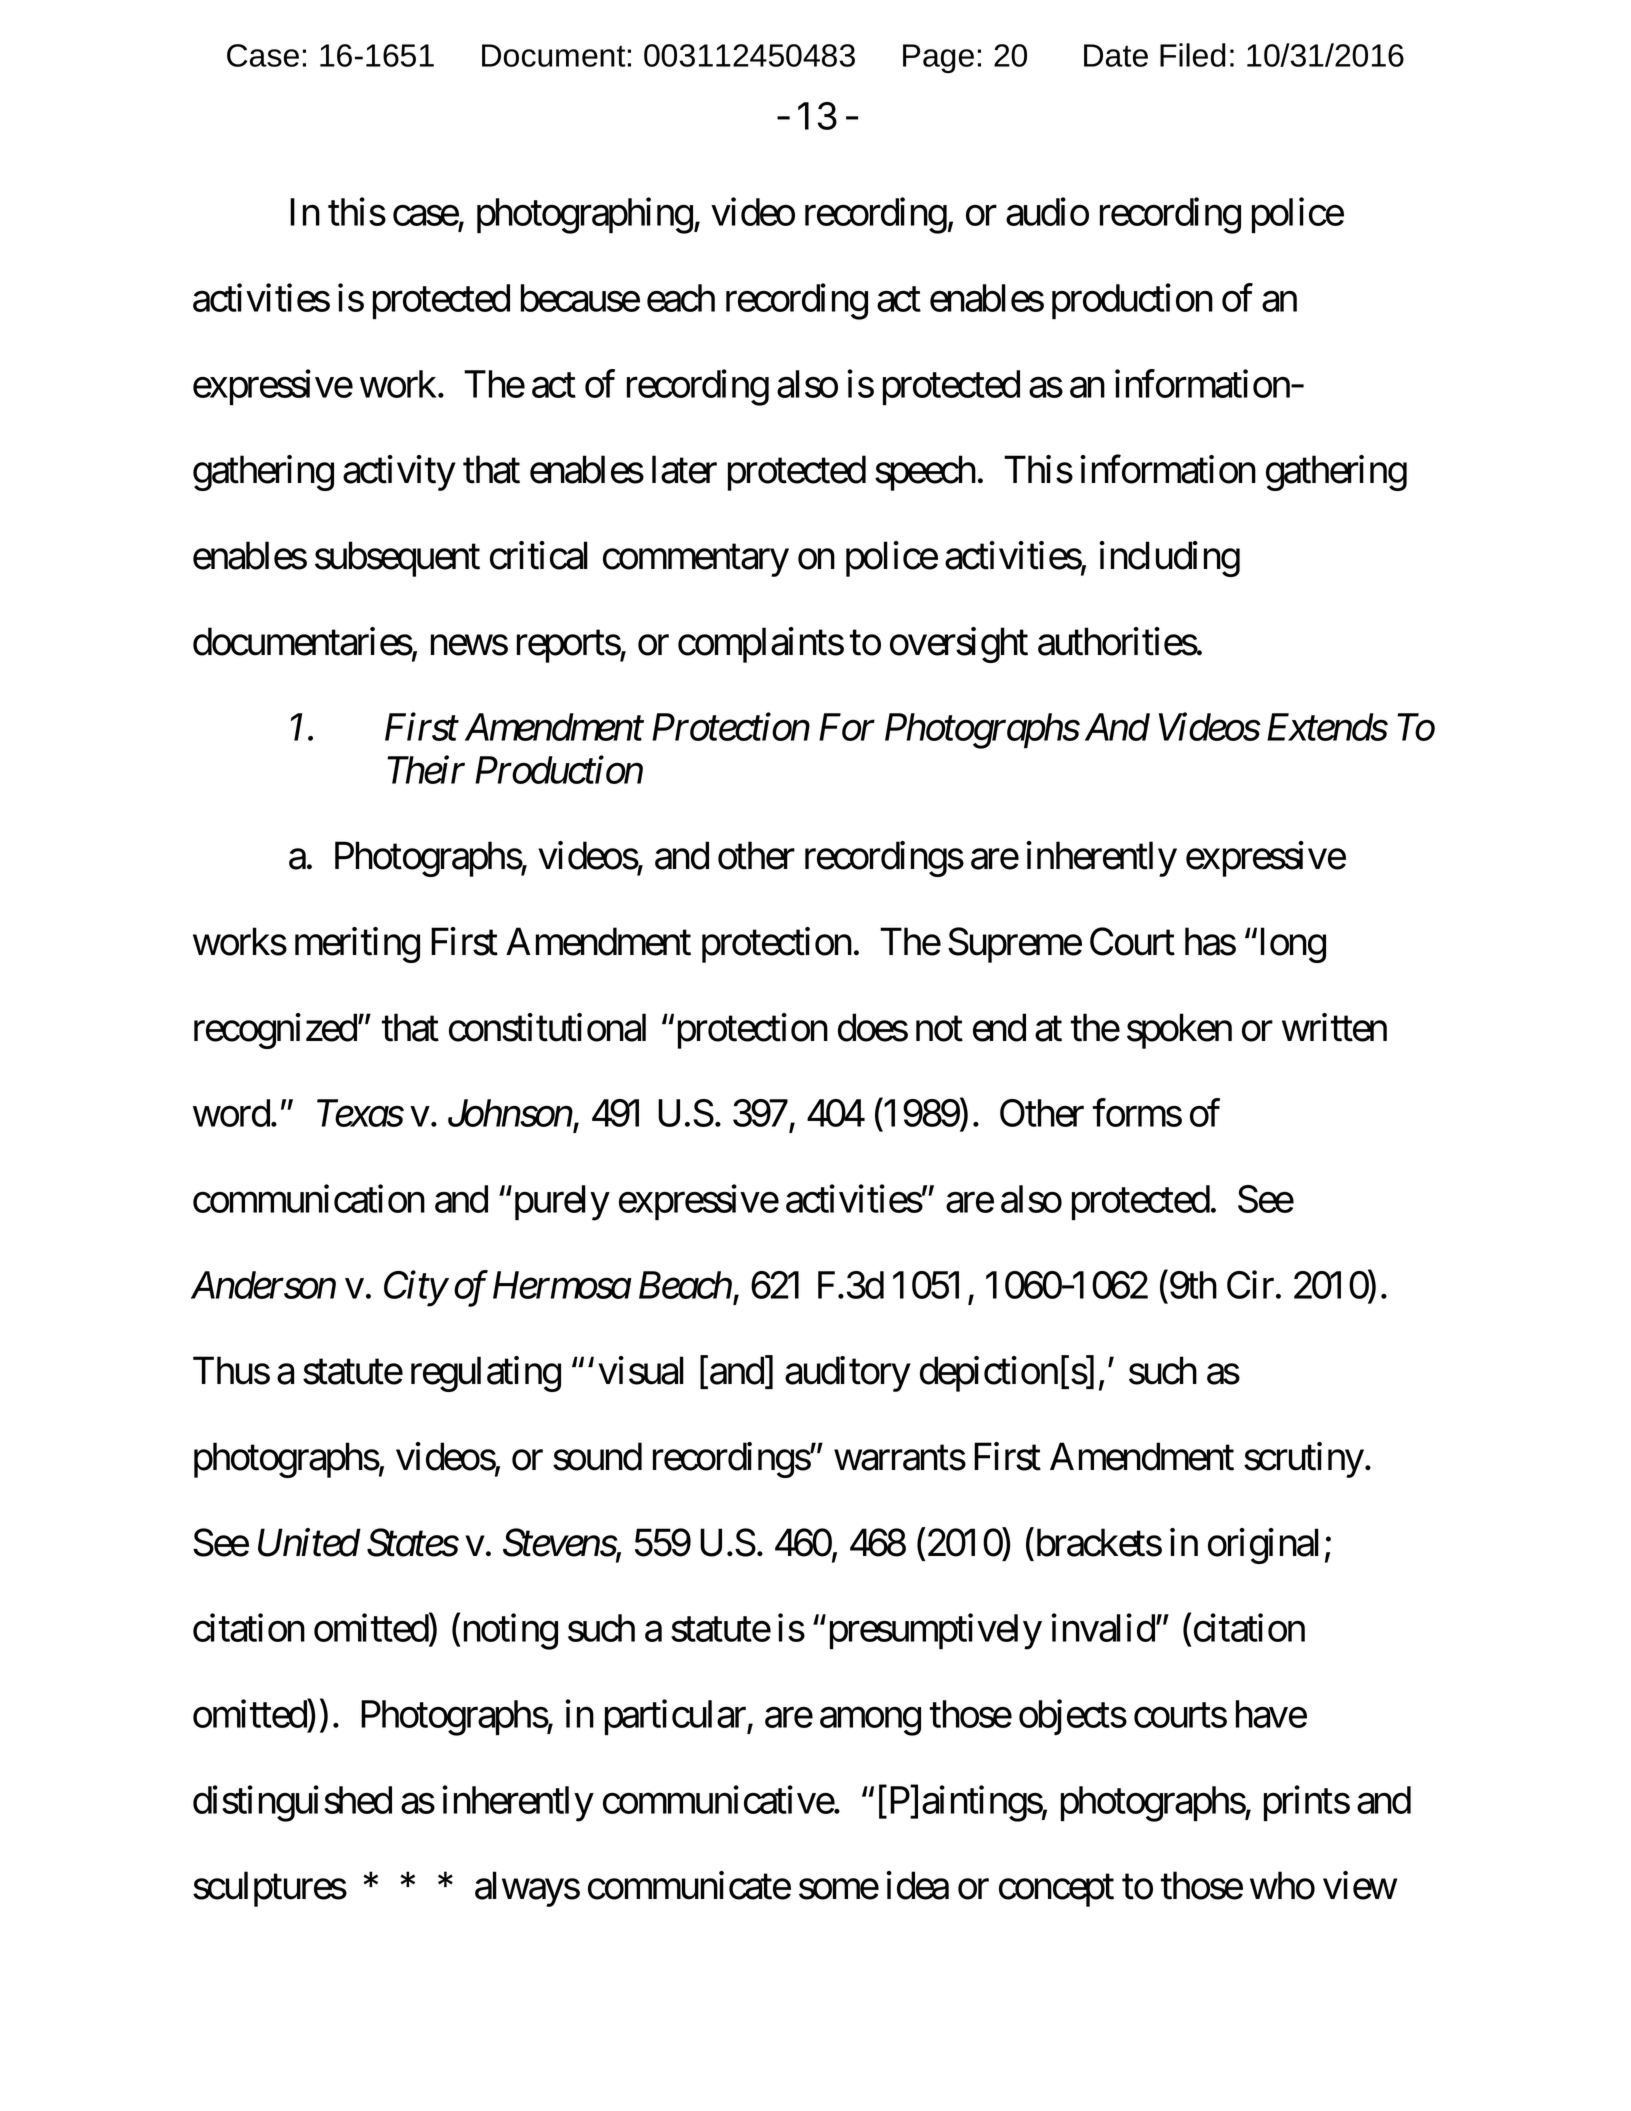  What do you see at coordinates (696, 561) in the screenshot?
I see `commentary` at bounding box center [696, 561].
